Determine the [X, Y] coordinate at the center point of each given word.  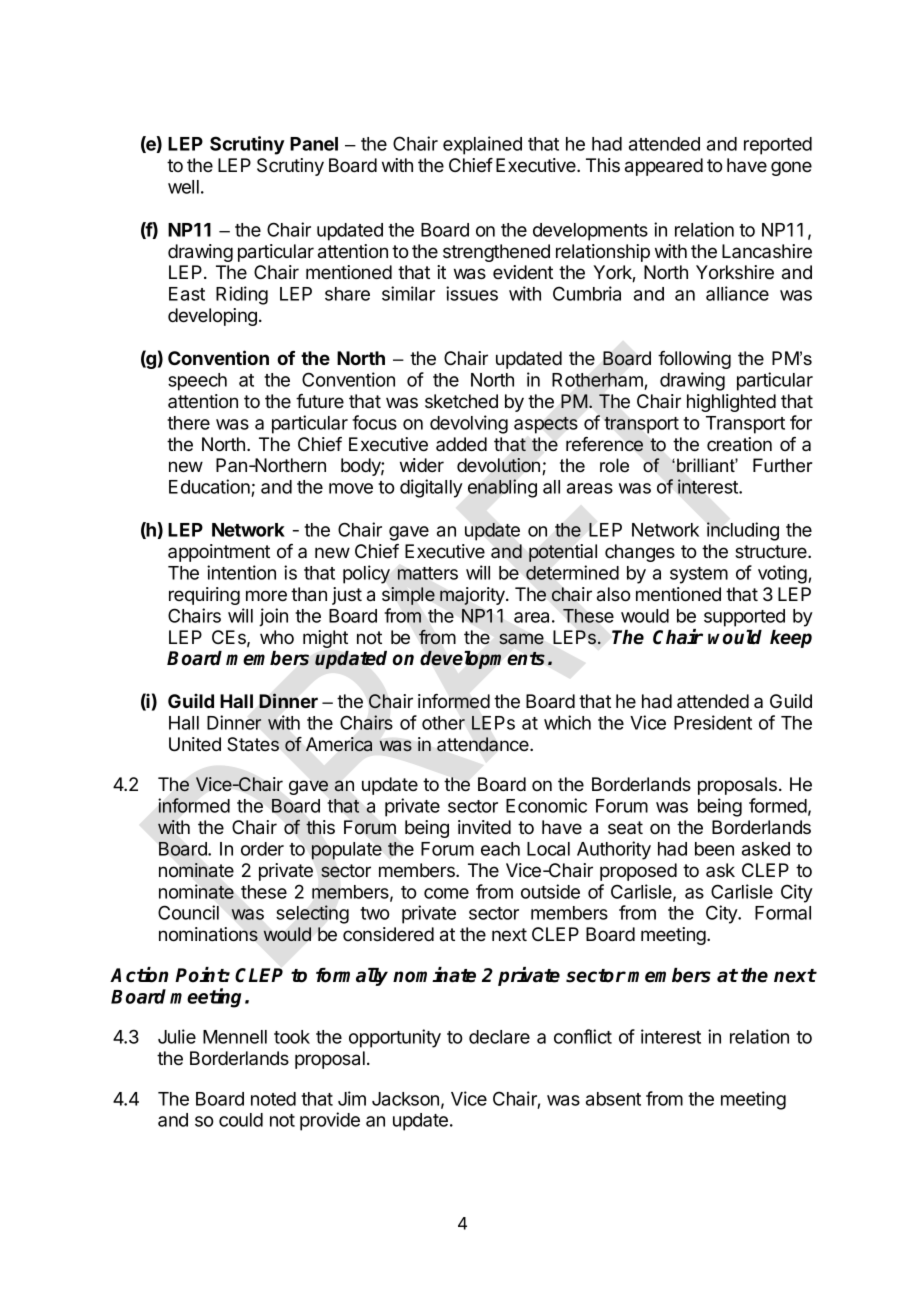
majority [473, 596]
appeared [664, 167]
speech [197, 382]
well [183, 187]
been [714, 849]
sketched [461, 401]
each [500, 849]
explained [482, 145]
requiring [204, 596]
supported [744, 618]
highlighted [731, 403]
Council [188, 912]
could [241, 1120]
